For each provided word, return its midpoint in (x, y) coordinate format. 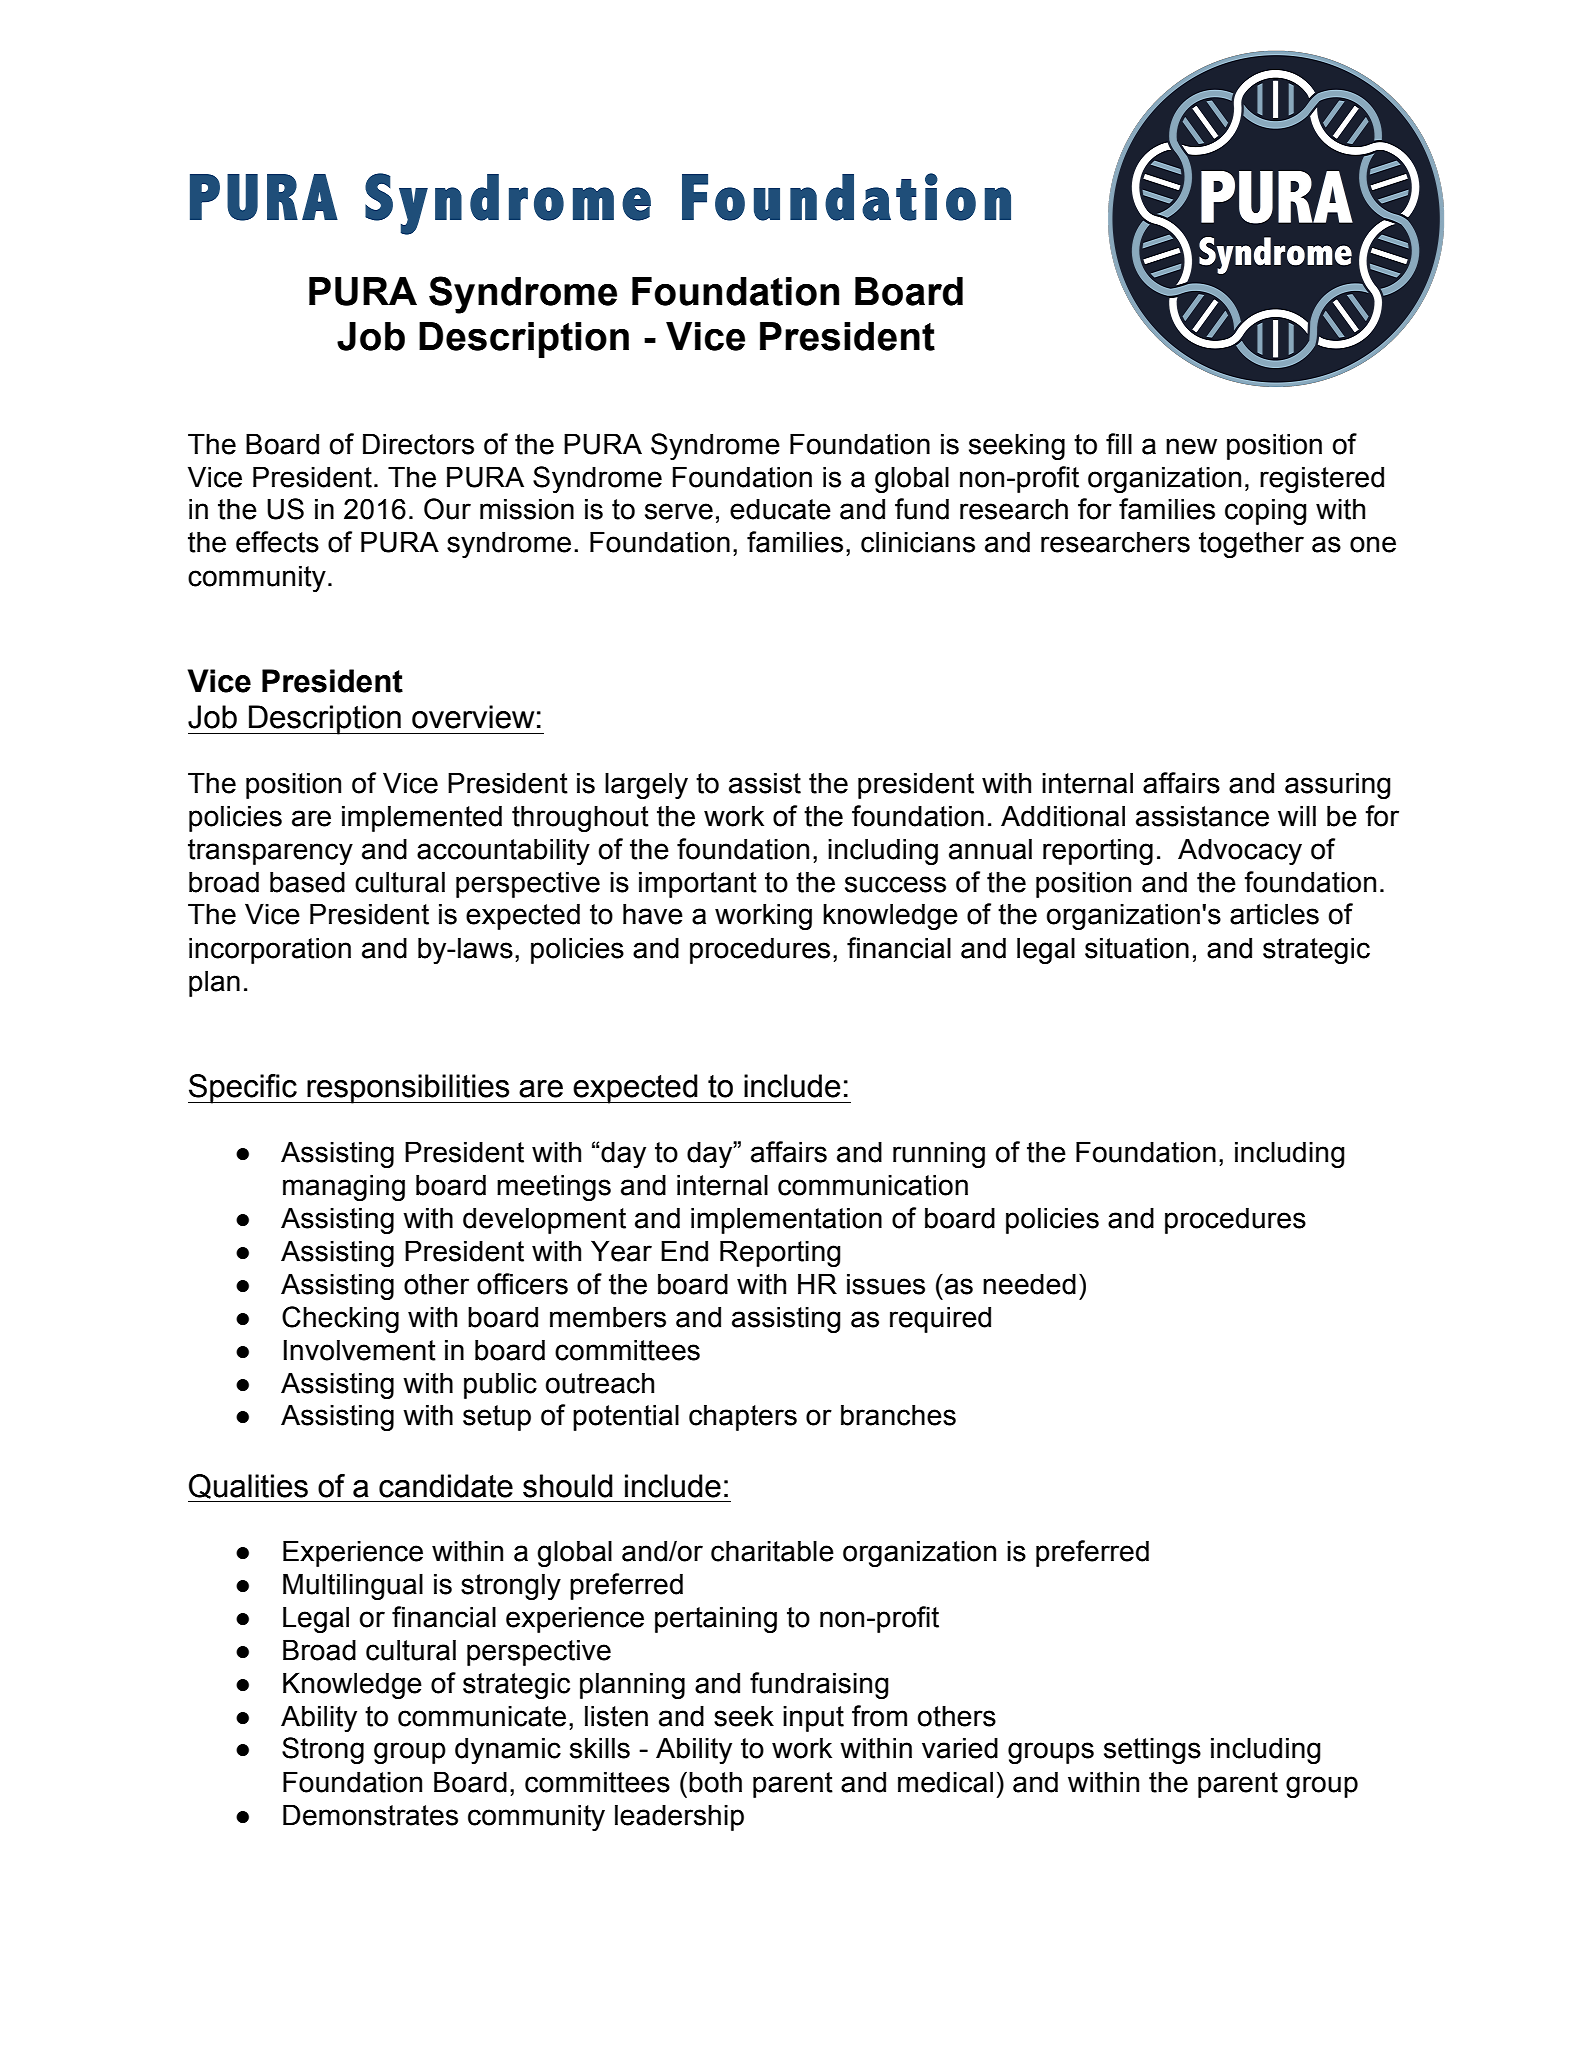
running (939, 1154)
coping (1266, 511)
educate (780, 509)
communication (873, 1185)
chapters (743, 1417)
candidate (446, 1486)
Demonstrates (370, 1815)
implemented (422, 818)
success (895, 884)
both (715, 1782)
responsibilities (408, 1089)
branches (898, 1415)
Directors (418, 444)
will (1297, 815)
